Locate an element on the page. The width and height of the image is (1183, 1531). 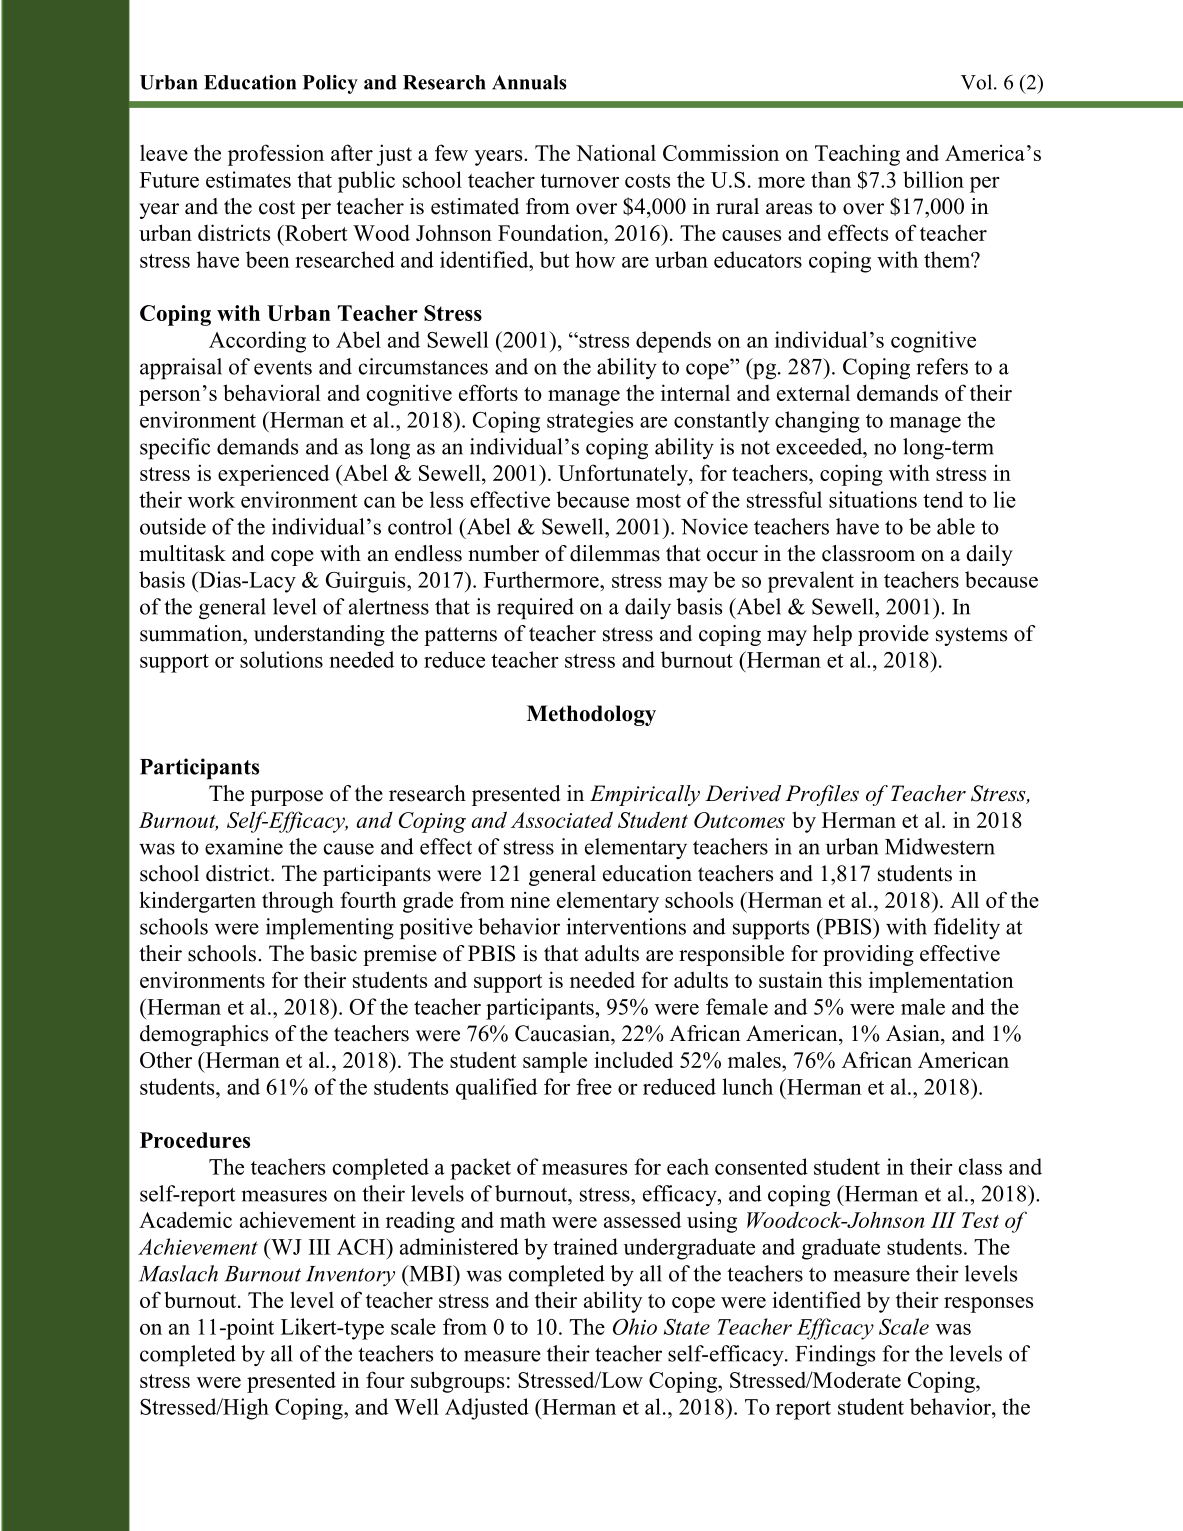
purpose is located at coordinates (286, 798).
